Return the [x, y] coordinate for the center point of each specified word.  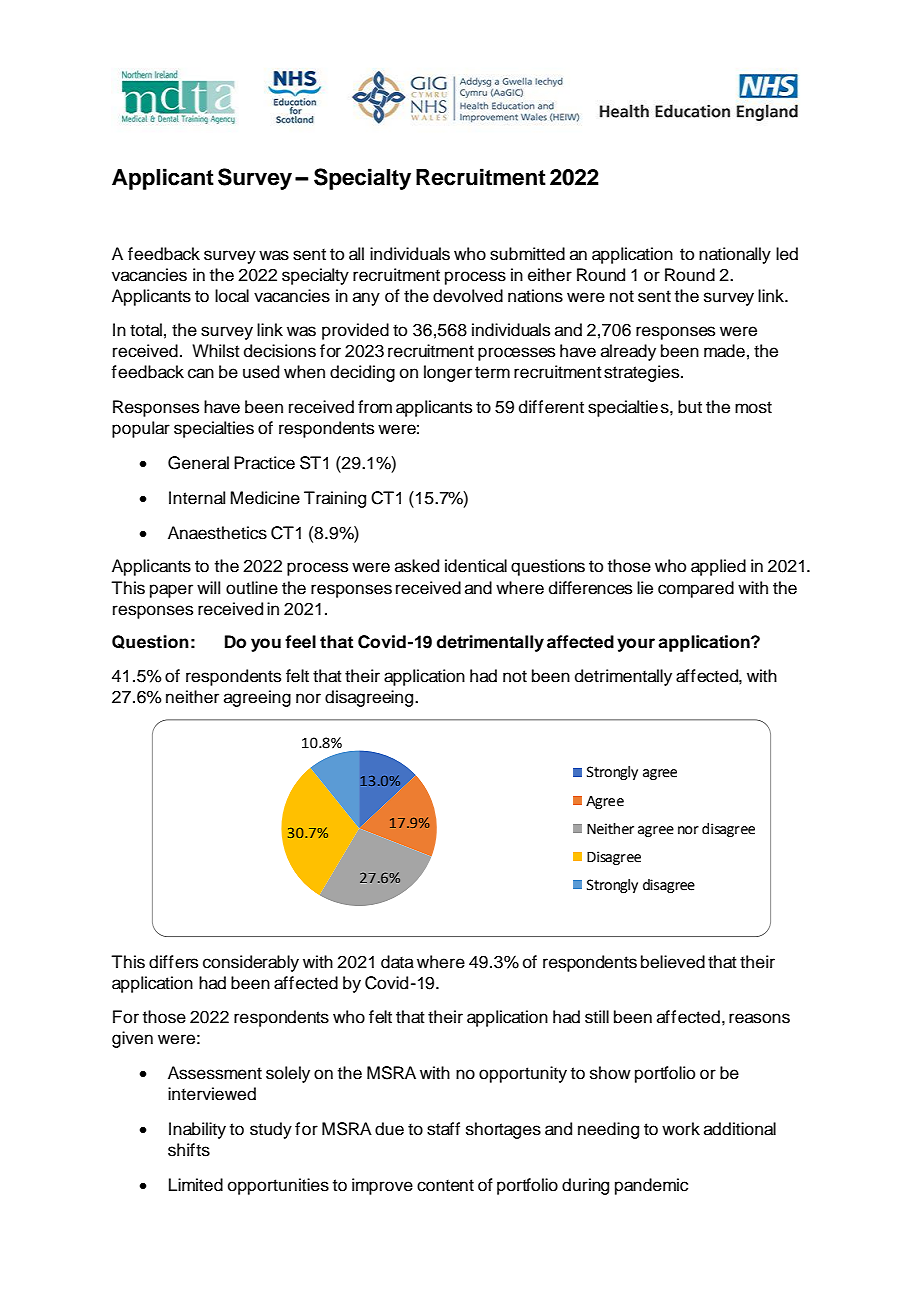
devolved [468, 296]
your [636, 645]
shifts [189, 1150]
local [232, 296]
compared [696, 589]
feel [300, 642]
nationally [735, 255]
